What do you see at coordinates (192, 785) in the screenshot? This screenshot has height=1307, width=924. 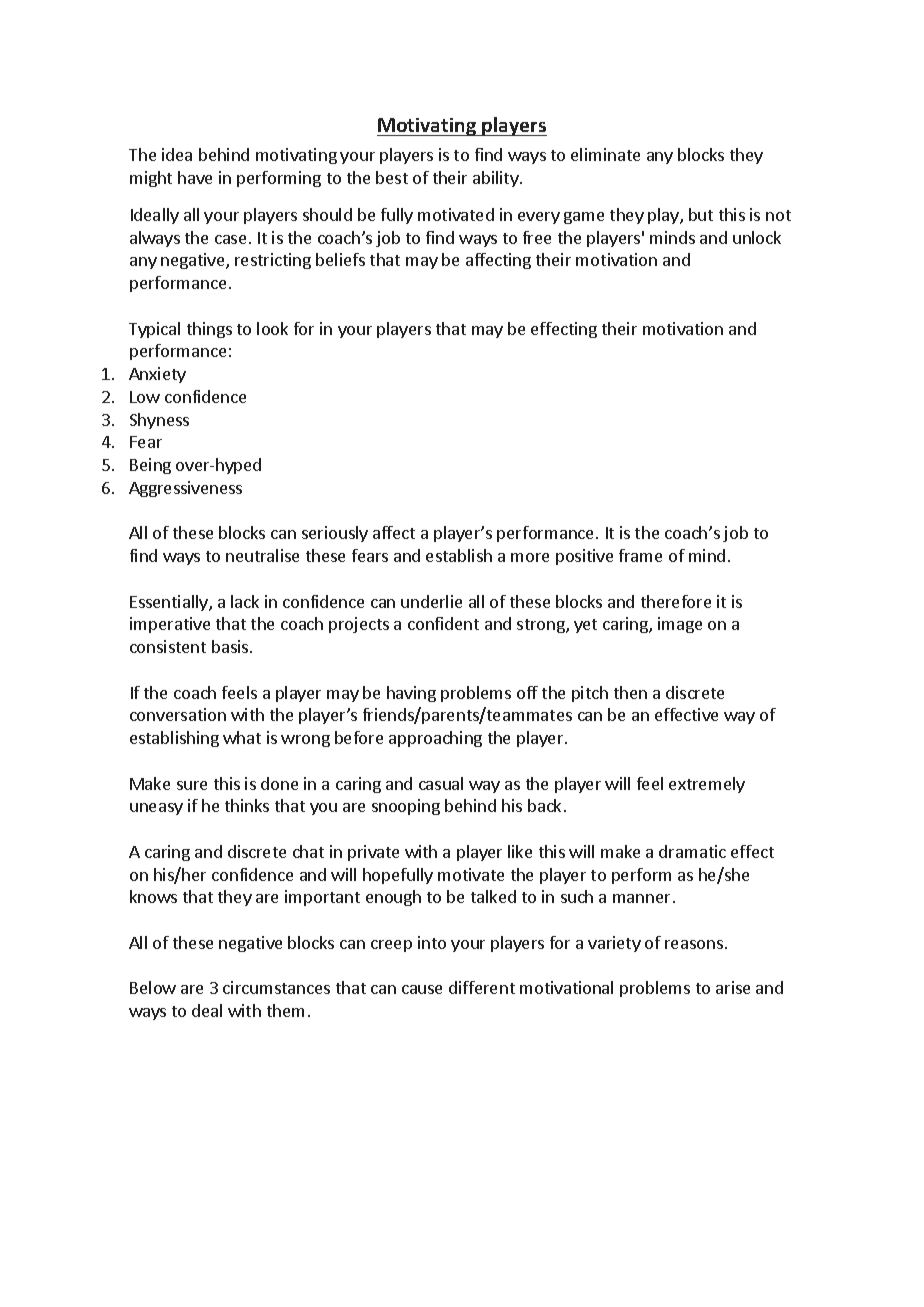 I see `sure` at bounding box center [192, 785].
